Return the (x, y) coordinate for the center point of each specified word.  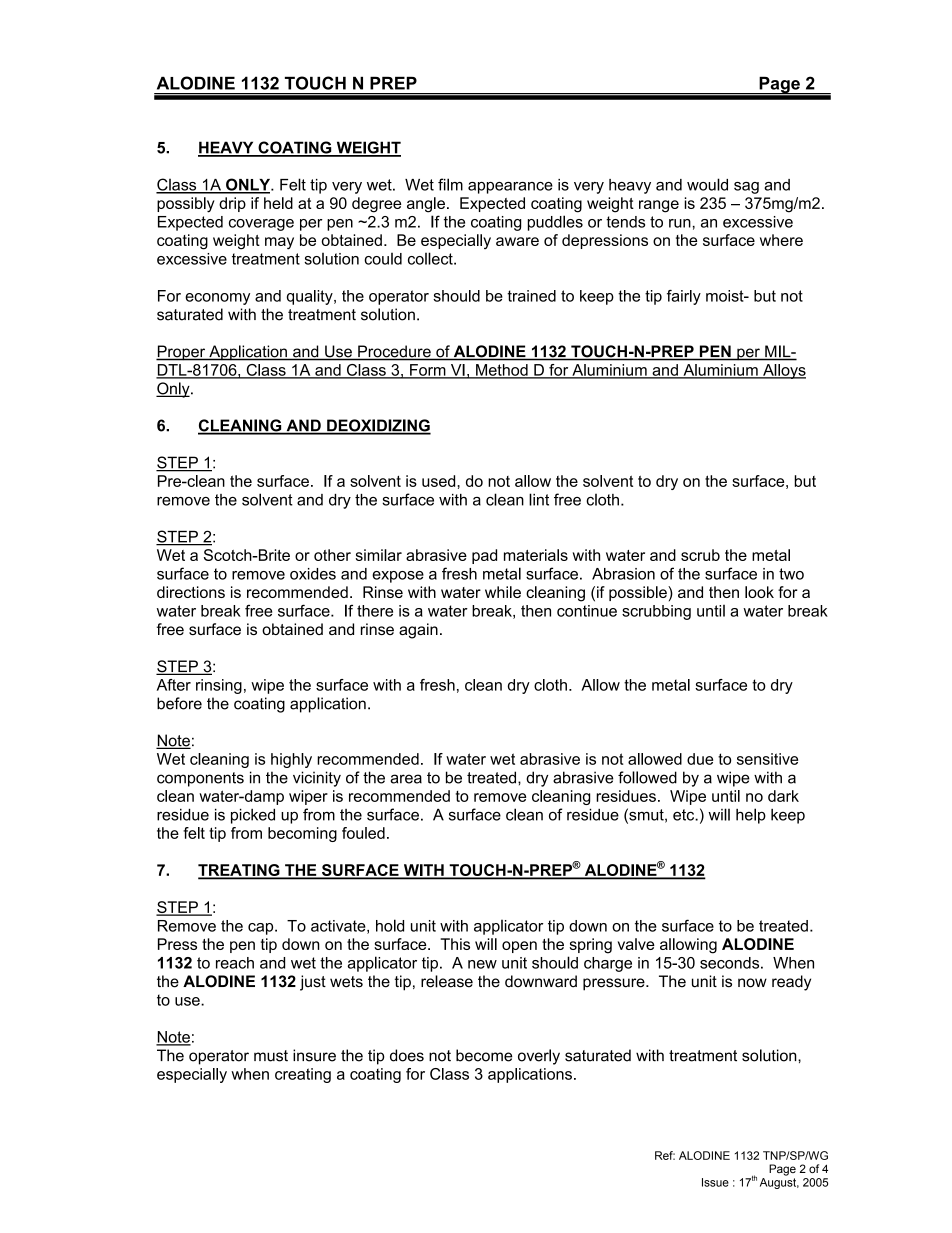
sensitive (767, 759)
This (455, 944)
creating (303, 1075)
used (440, 481)
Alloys (783, 371)
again (418, 631)
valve (636, 944)
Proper (182, 353)
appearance (510, 188)
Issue (715, 1182)
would (707, 184)
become (484, 1055)
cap (262, 929)
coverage (261, 225)
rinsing (219, 686)
